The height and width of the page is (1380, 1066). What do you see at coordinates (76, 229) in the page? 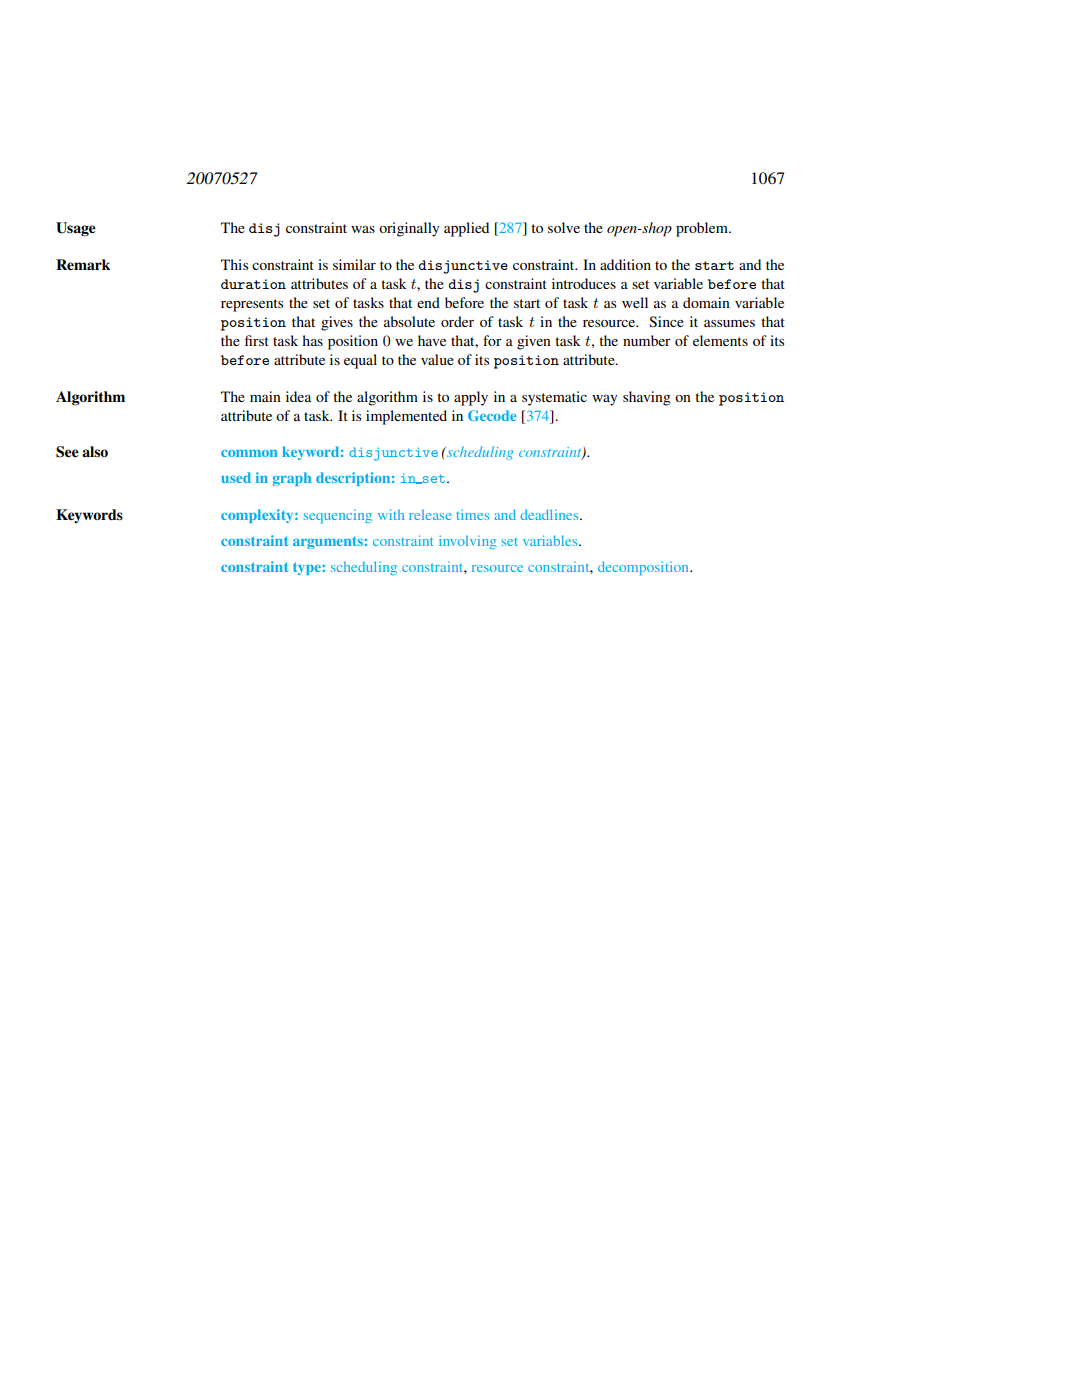
I see `Usage` at bounding box center [76, 229].
